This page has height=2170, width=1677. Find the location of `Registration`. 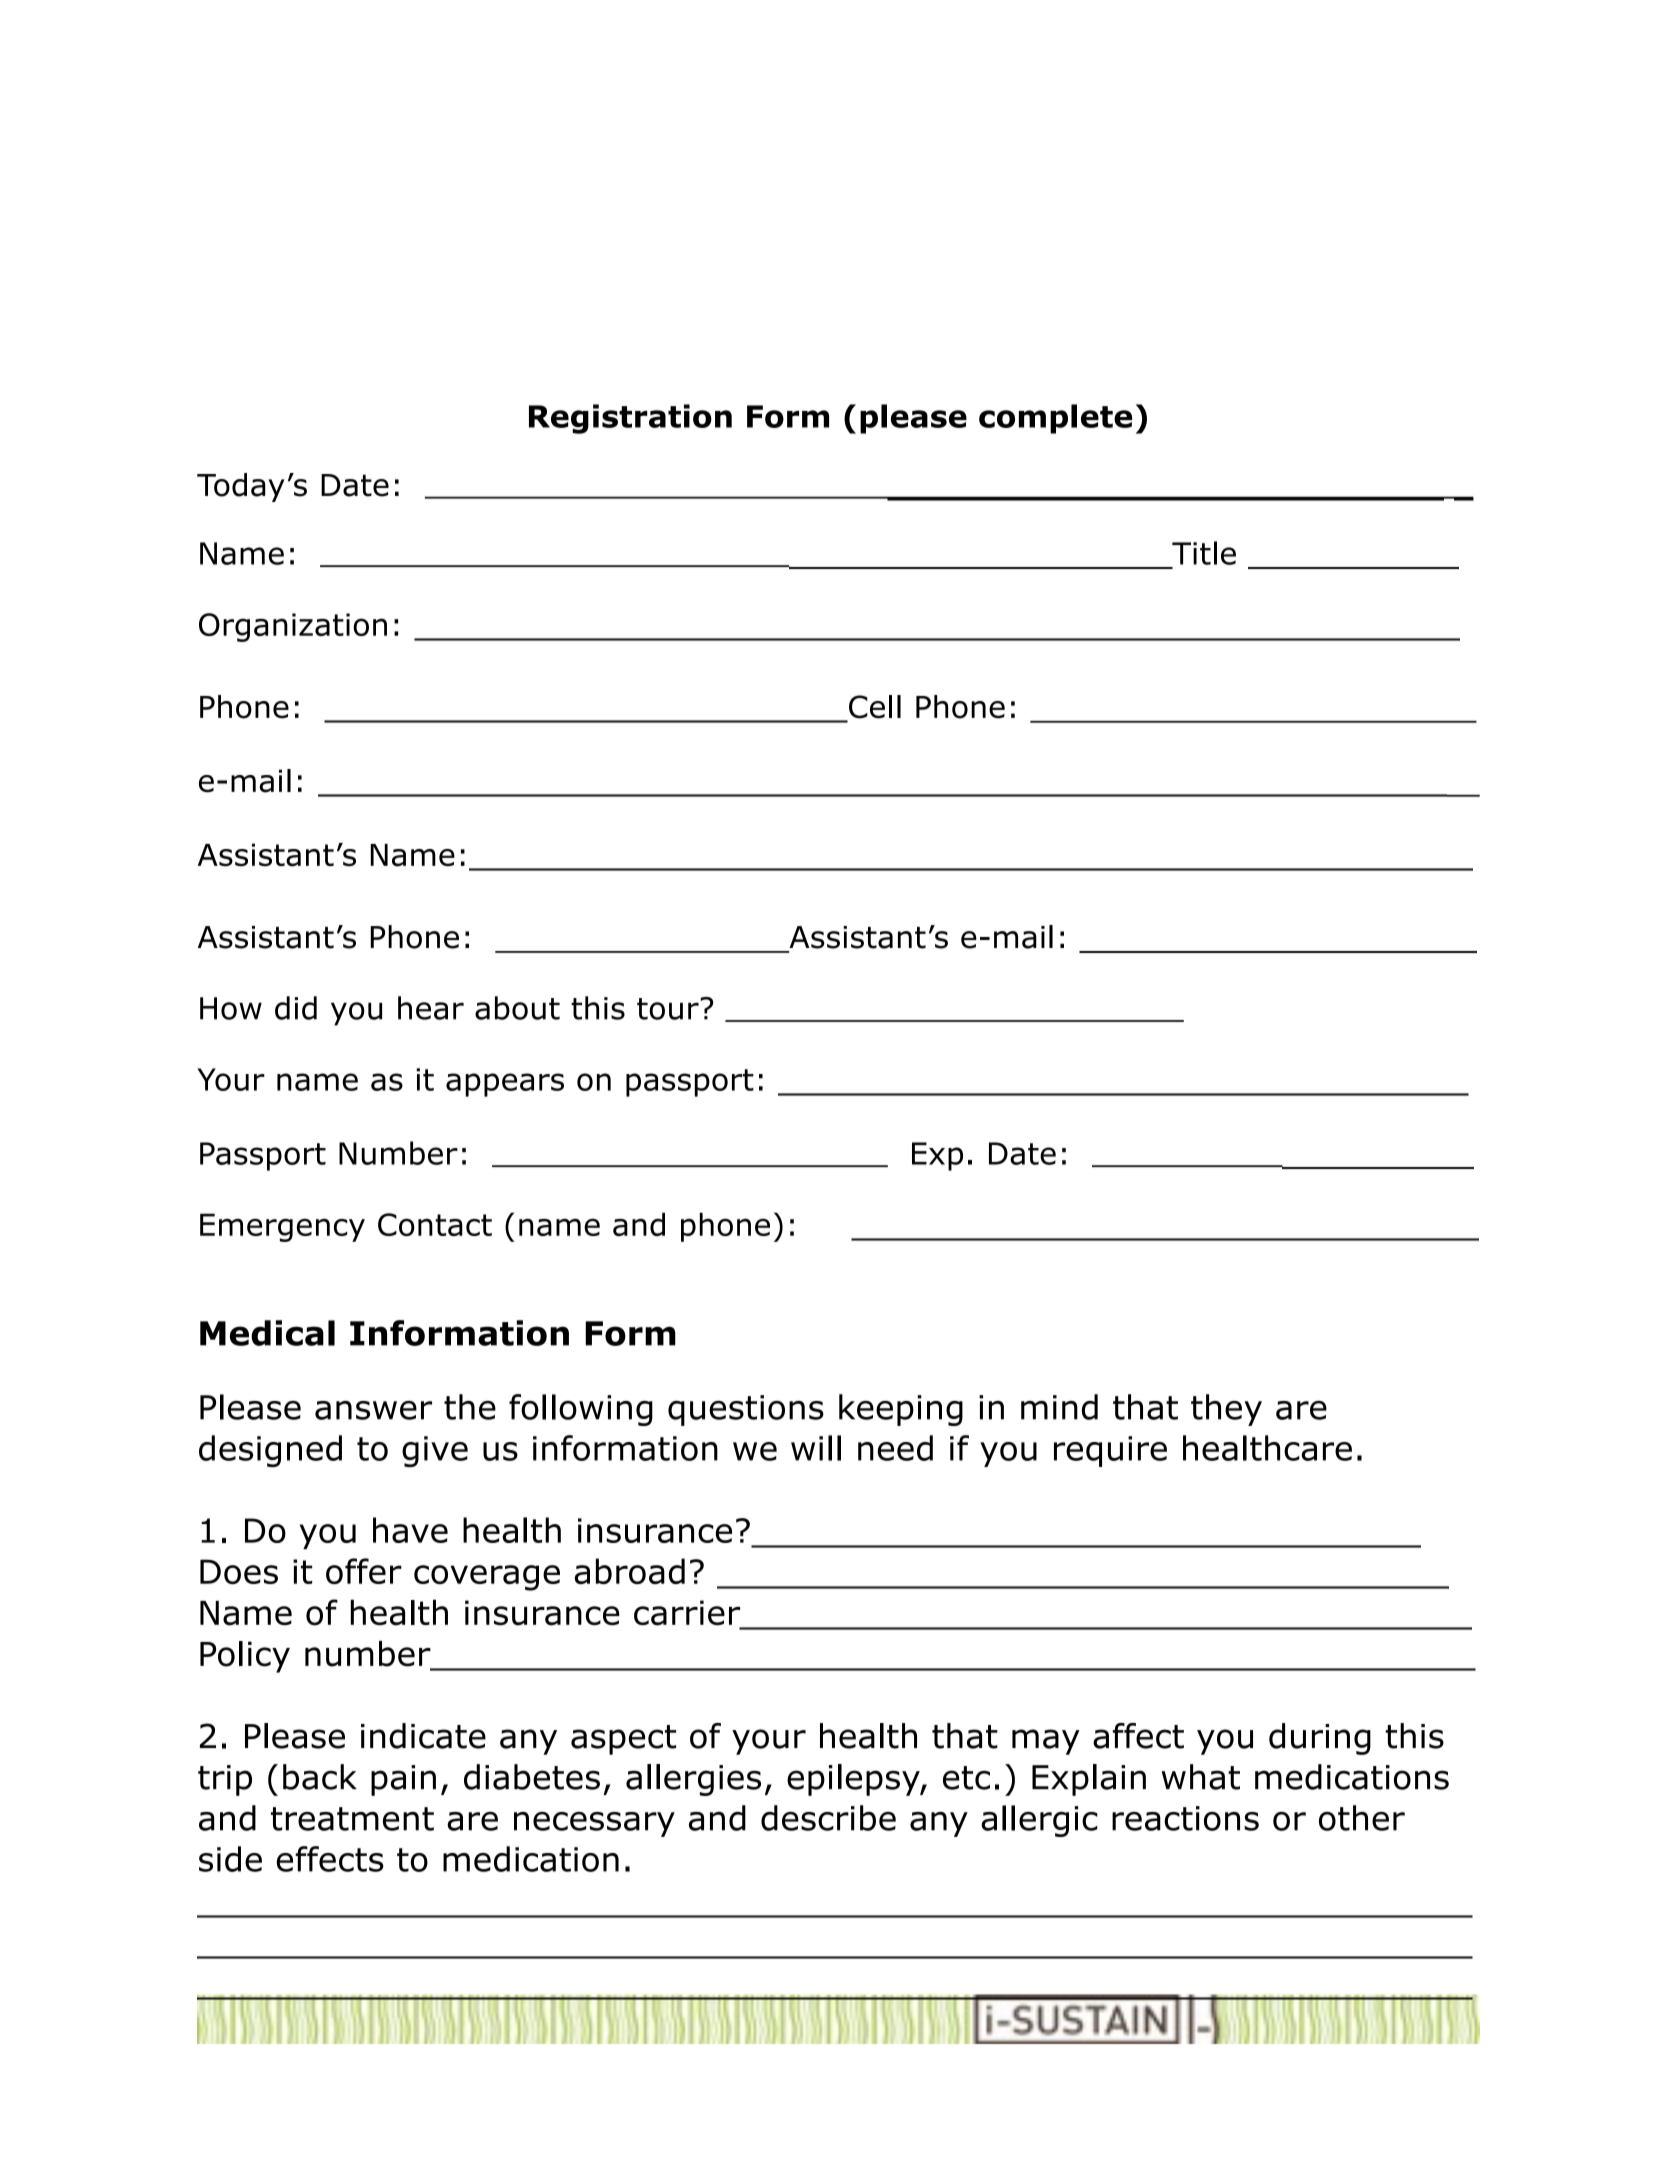

Registration is located at coordinates (630, 419).
